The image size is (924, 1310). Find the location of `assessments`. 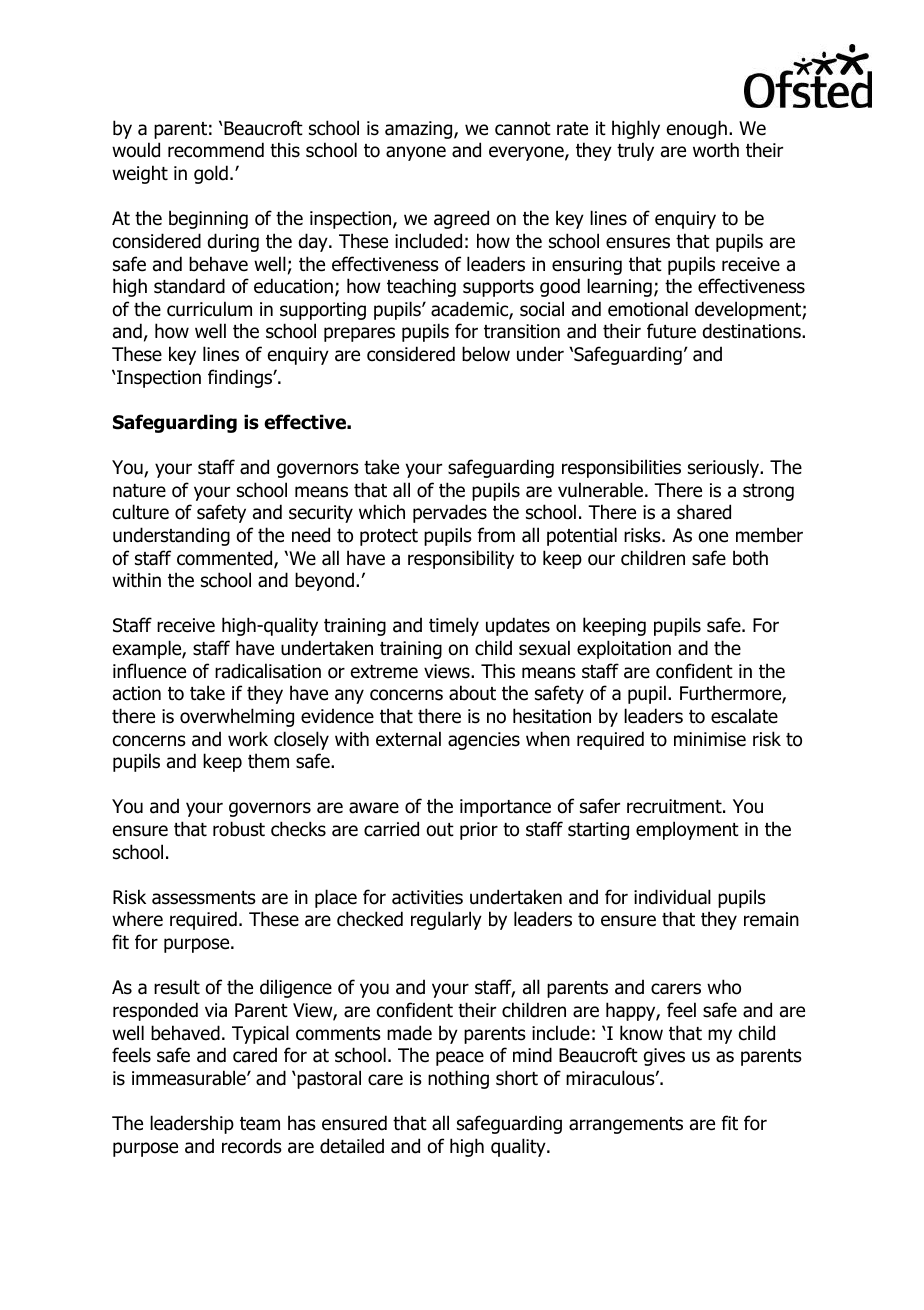

assessments is located at coordinates (204, 898).
